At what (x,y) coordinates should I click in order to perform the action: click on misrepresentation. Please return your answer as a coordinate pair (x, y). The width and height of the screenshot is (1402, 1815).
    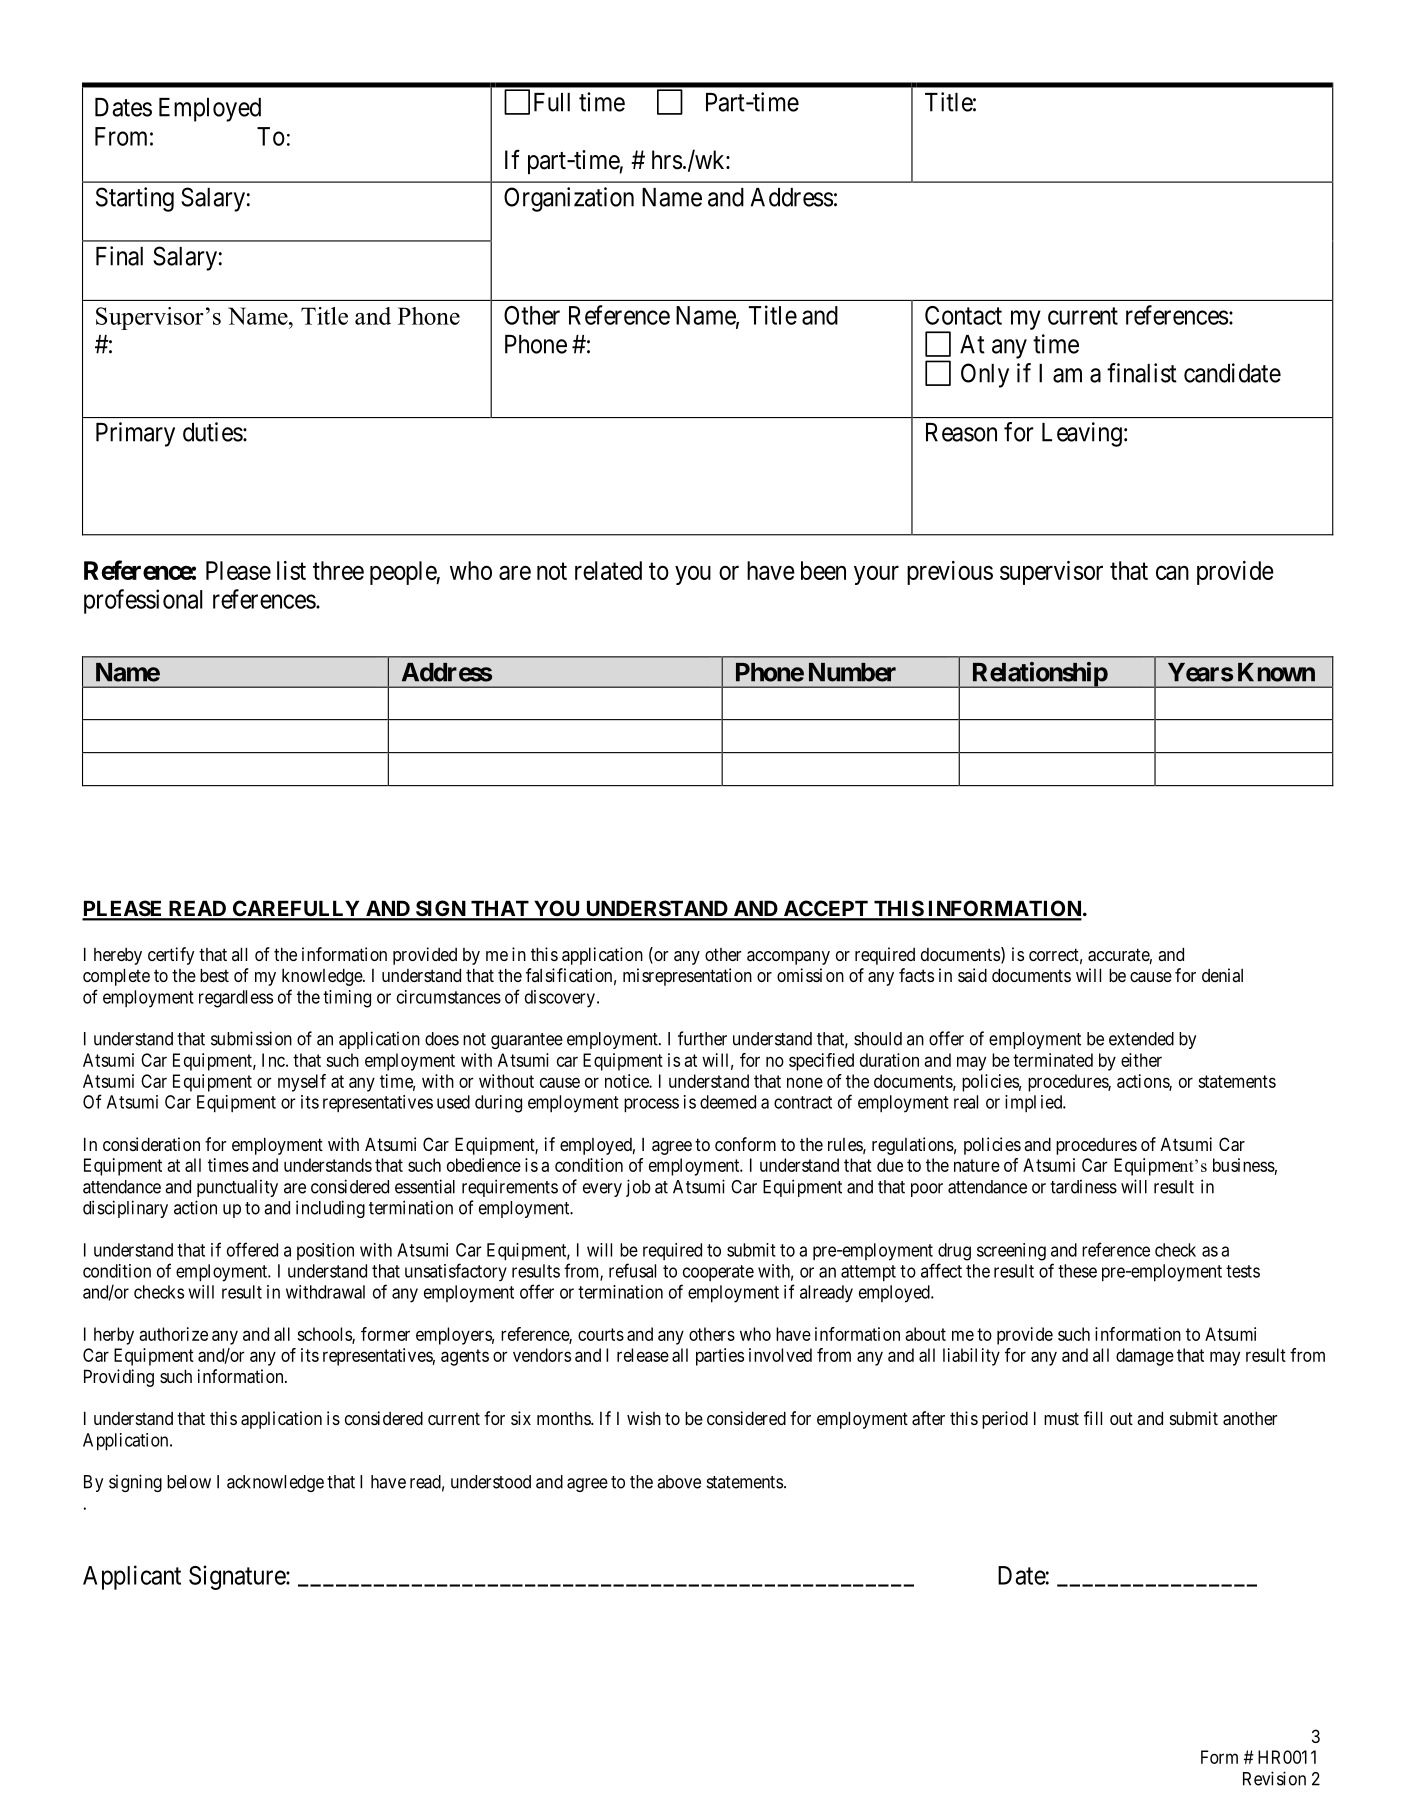
    Looking at the image, I should click on (687, 977).
